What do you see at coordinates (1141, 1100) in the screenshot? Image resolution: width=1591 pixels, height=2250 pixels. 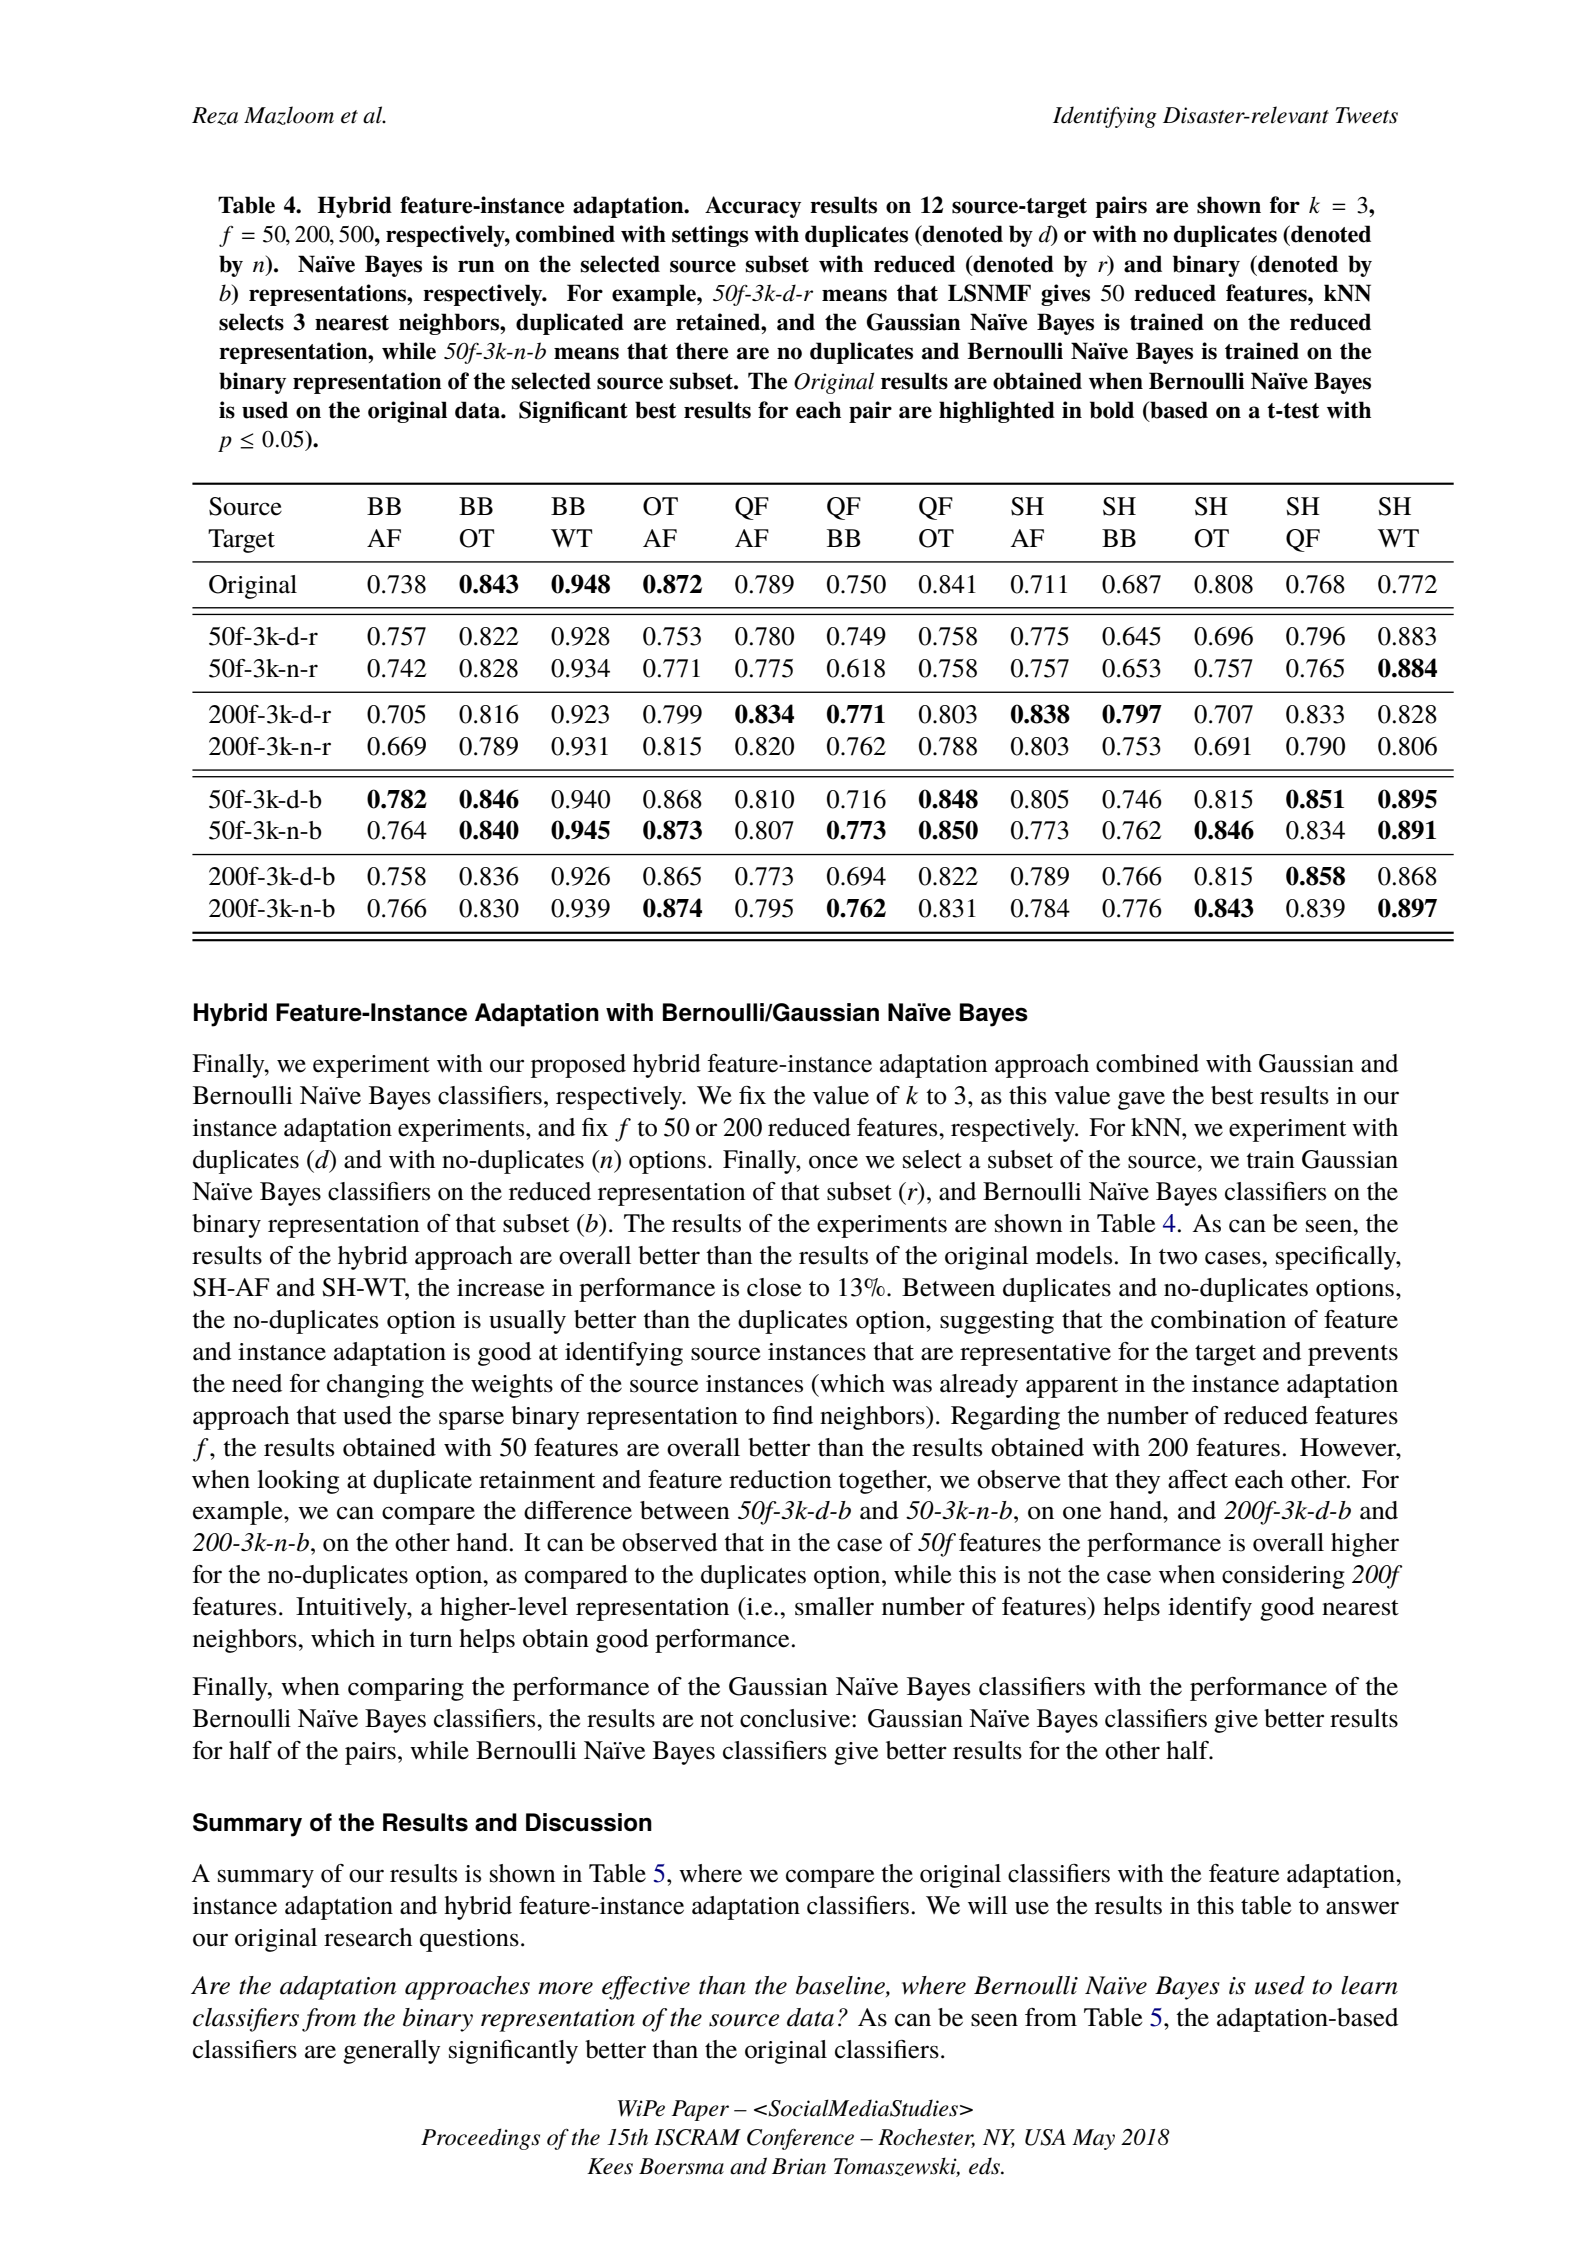 I see `gave` at bounding box center [1141, 1100].
